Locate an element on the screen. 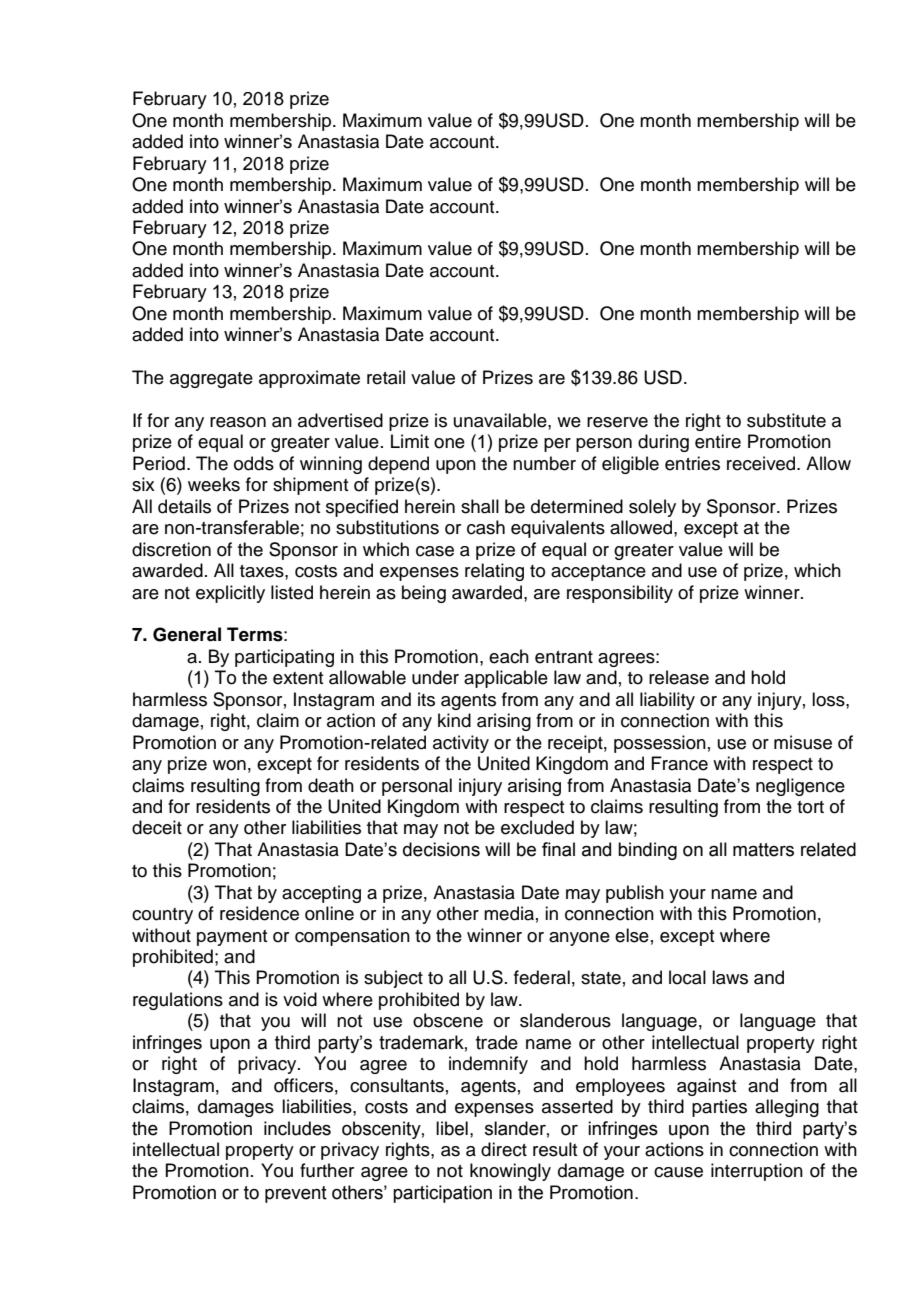  negligence is located at coordinates (800, 787).
